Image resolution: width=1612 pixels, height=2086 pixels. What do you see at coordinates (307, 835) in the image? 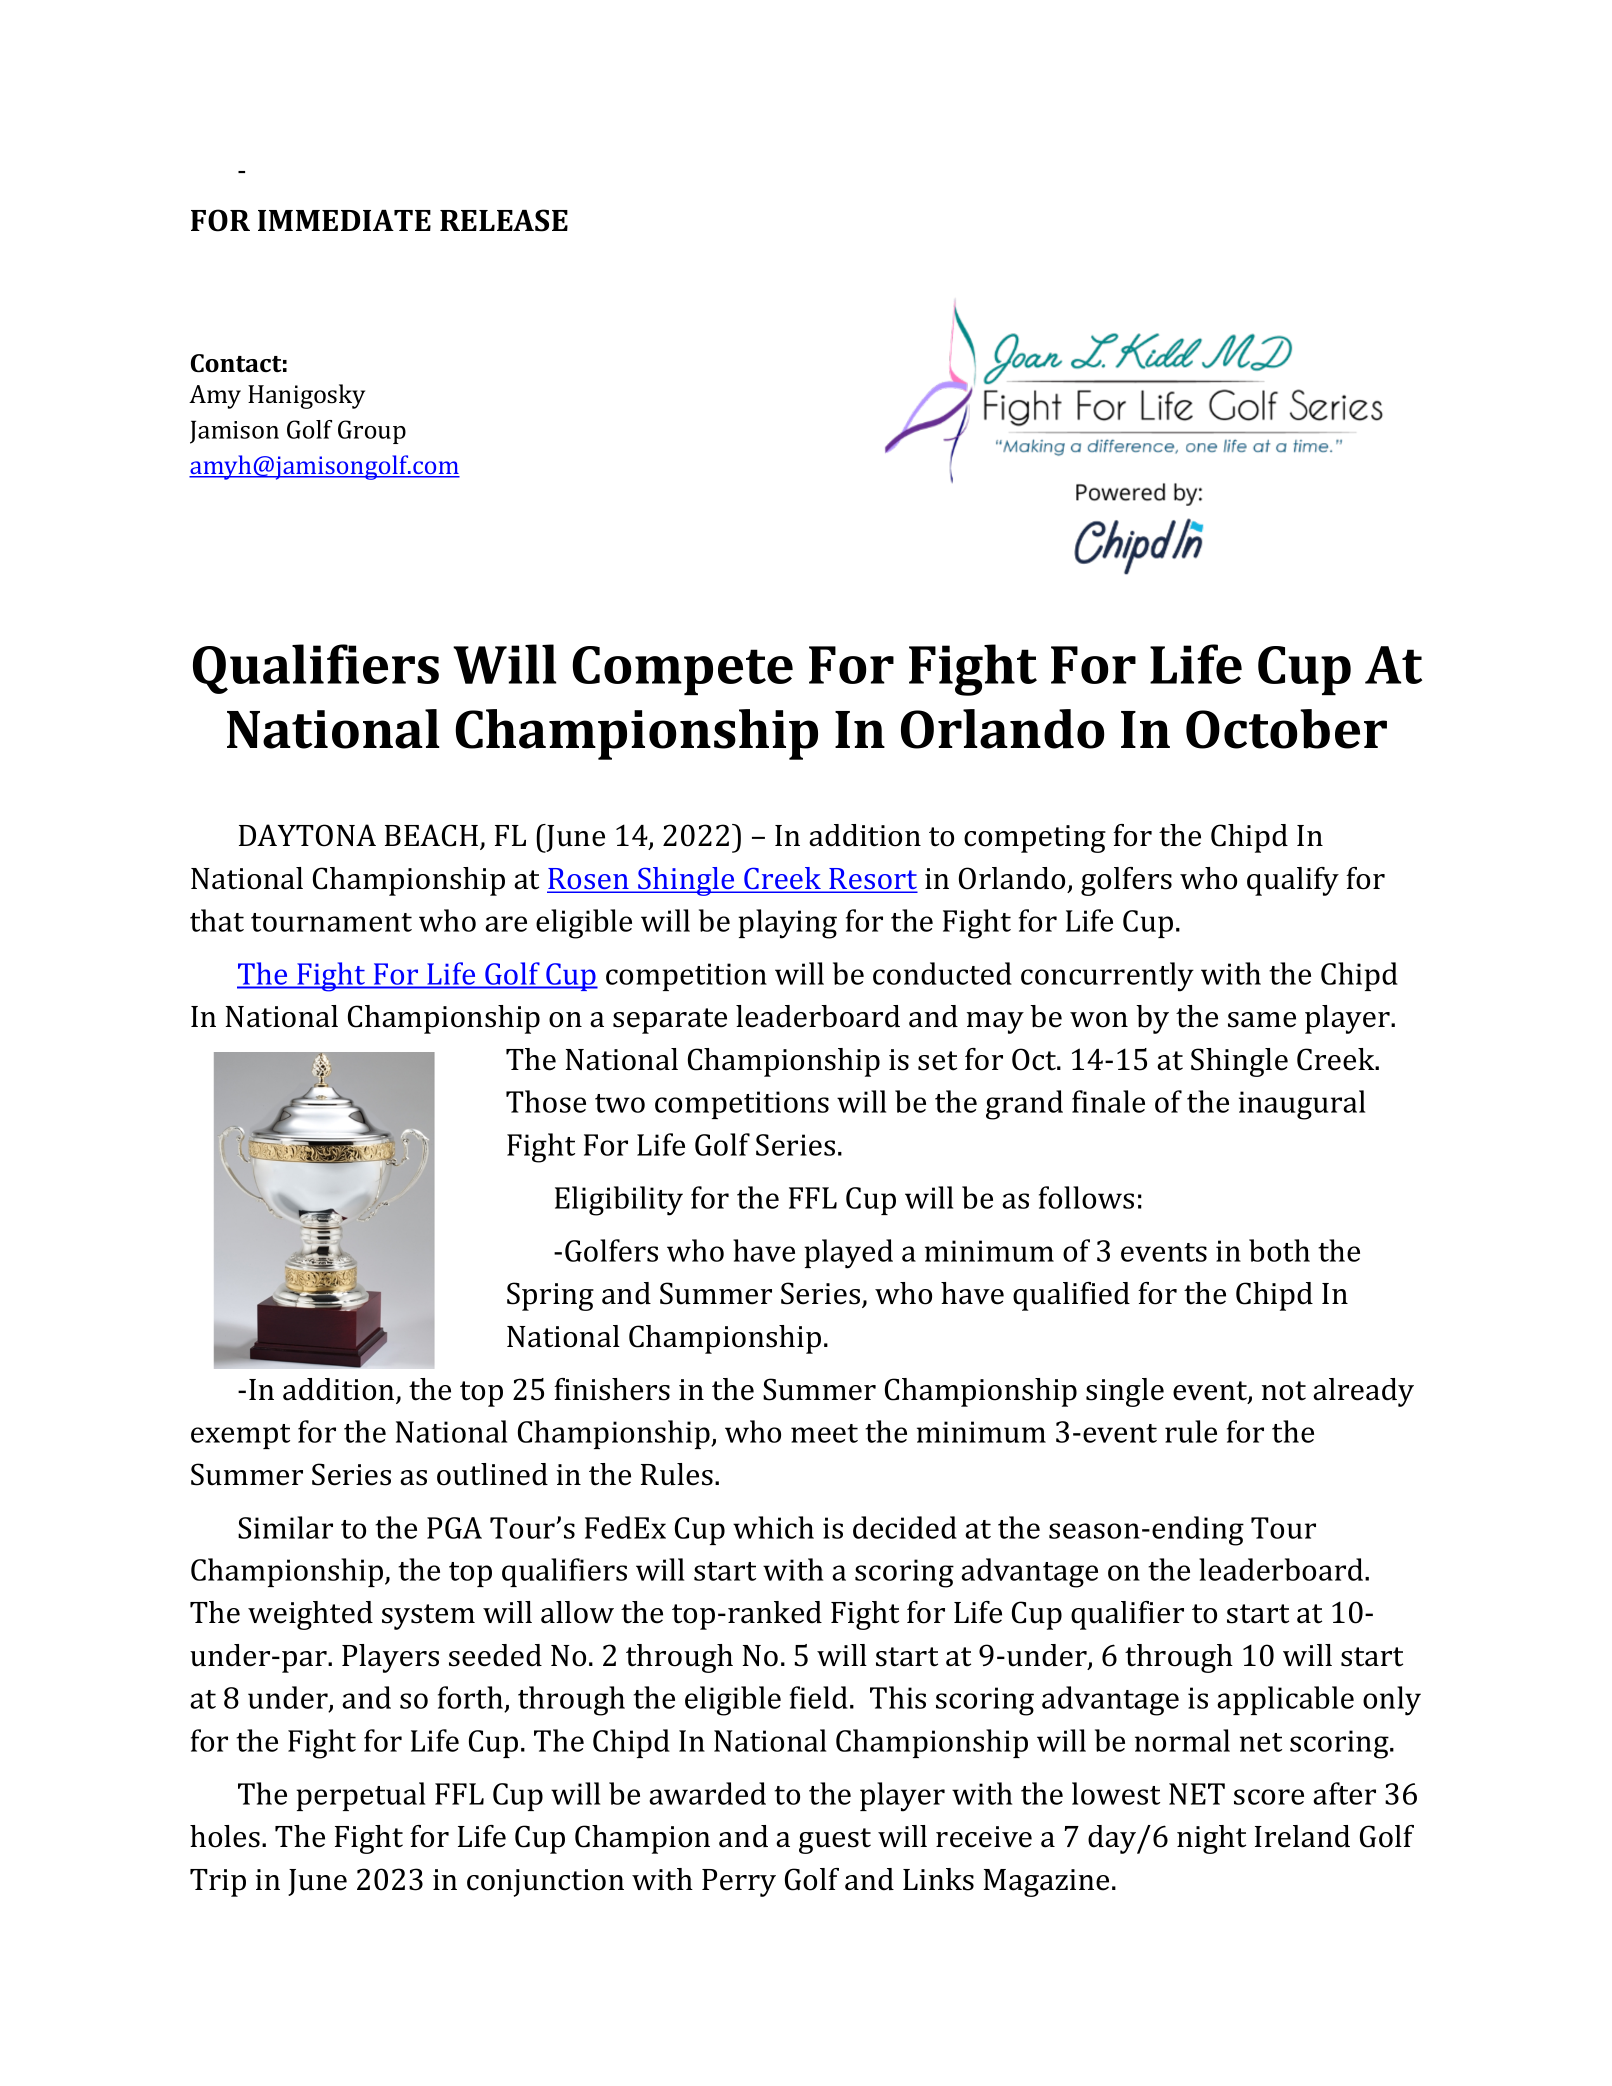
I see `DAYTONA` at bounding box center [307, 835].
